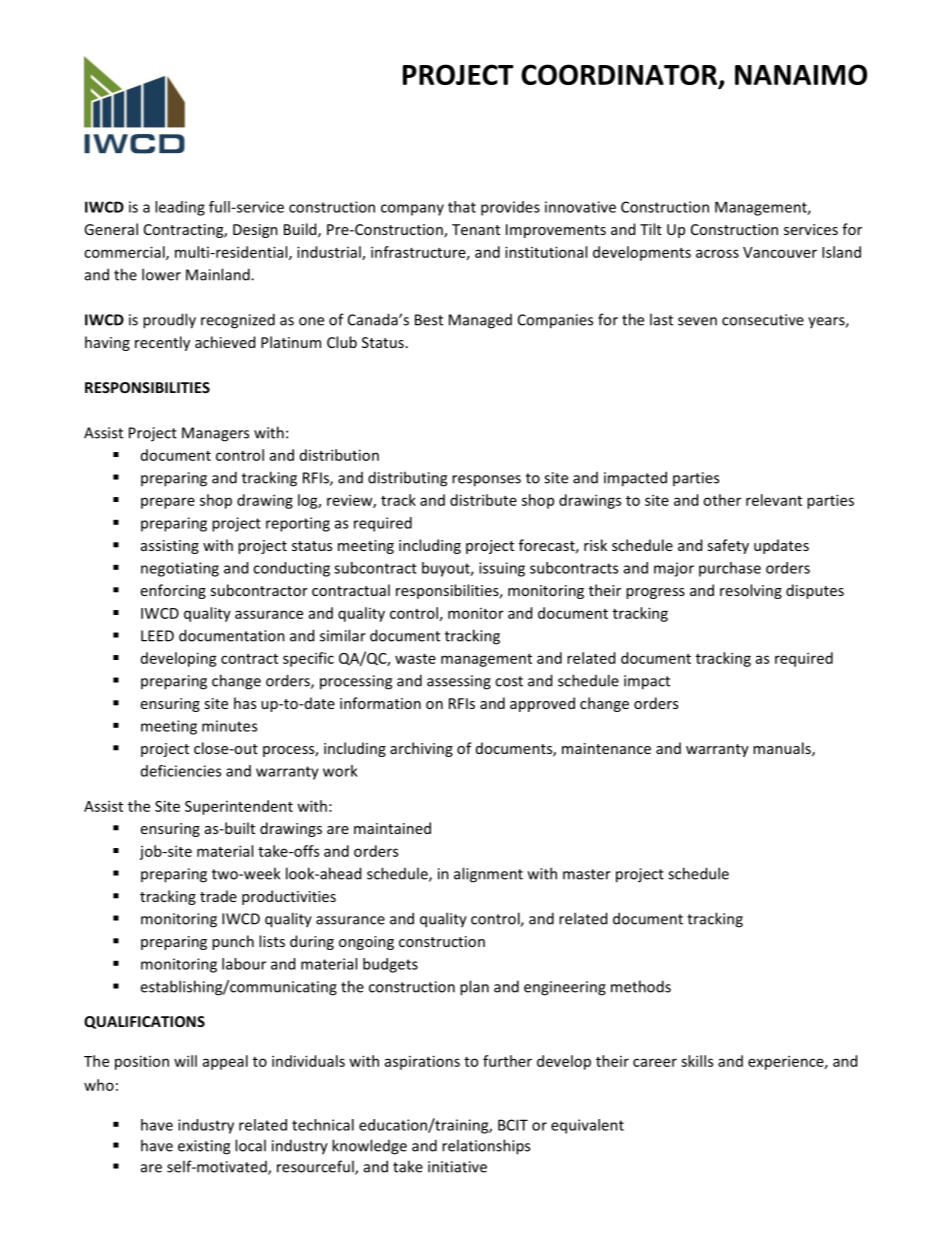  Describe the element at coordinates (763, 320) in the page. I see `consecutive` at that location.
